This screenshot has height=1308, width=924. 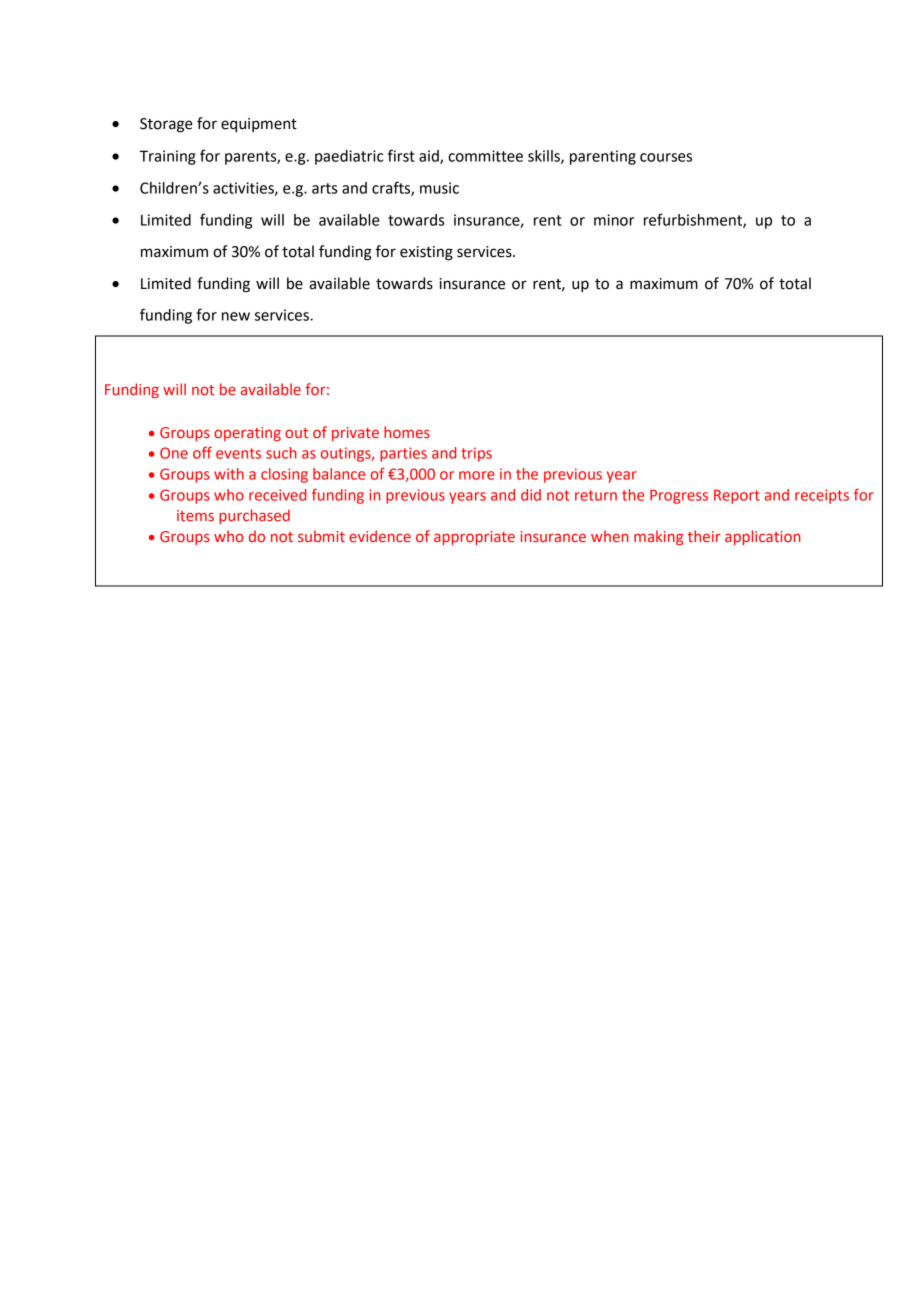 What do you see at coordinates (666, 157) in the screenshot?
I see `courses` at bounding box center [666, 157].
